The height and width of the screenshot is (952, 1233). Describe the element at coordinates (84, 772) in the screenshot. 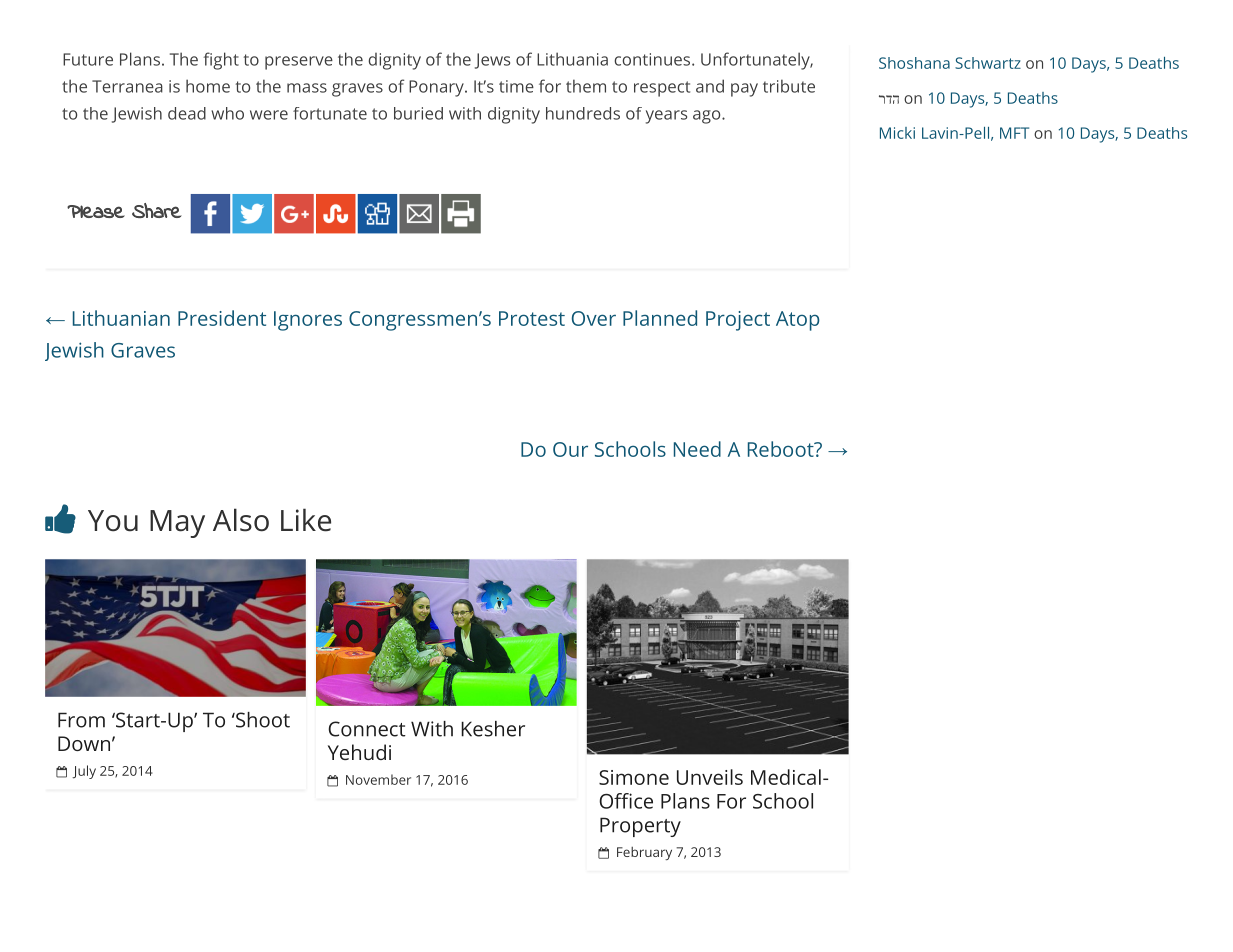

I see `July` at that location.
